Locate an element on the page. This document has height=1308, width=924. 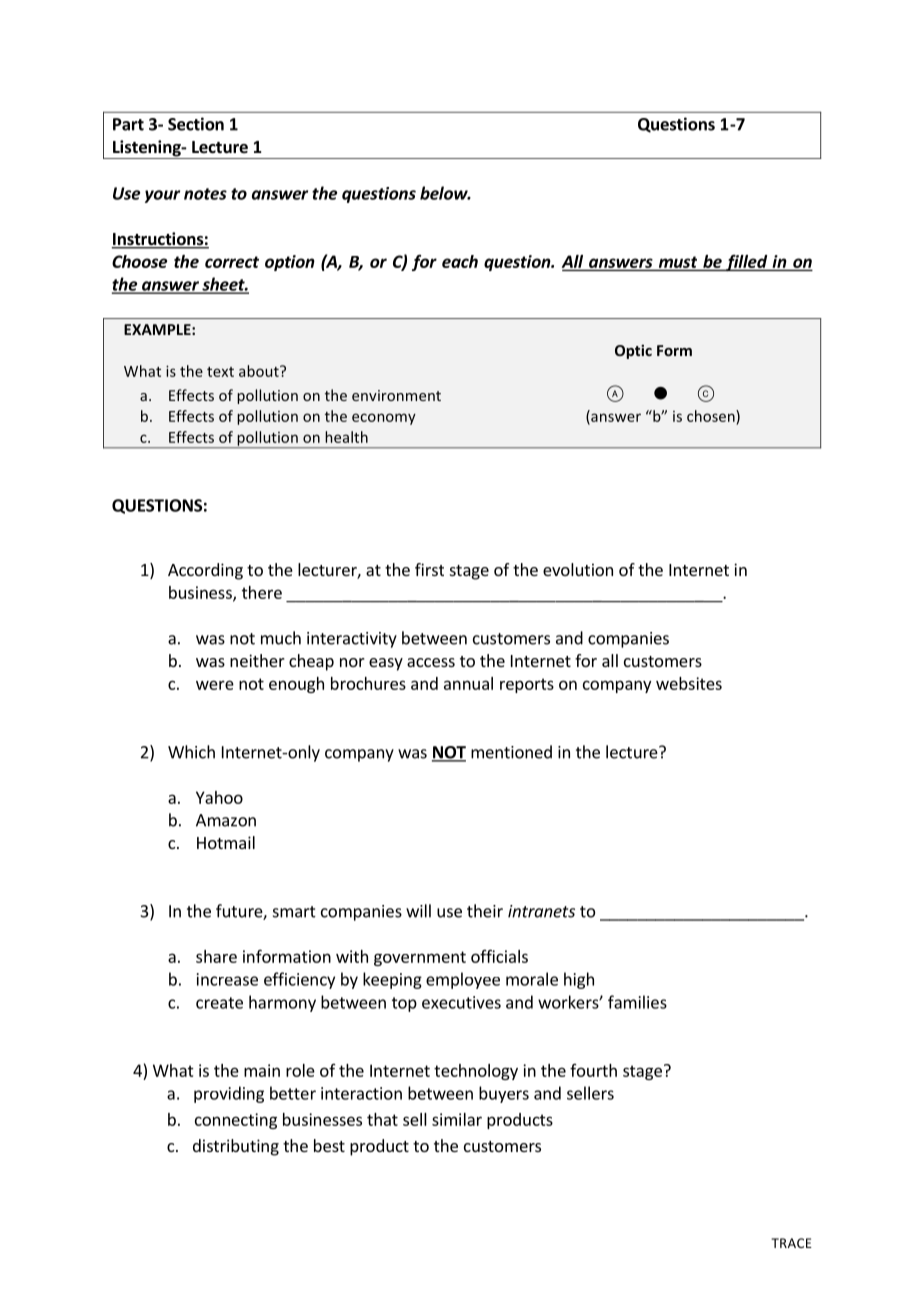
each is located at coordinates (460, 261).
